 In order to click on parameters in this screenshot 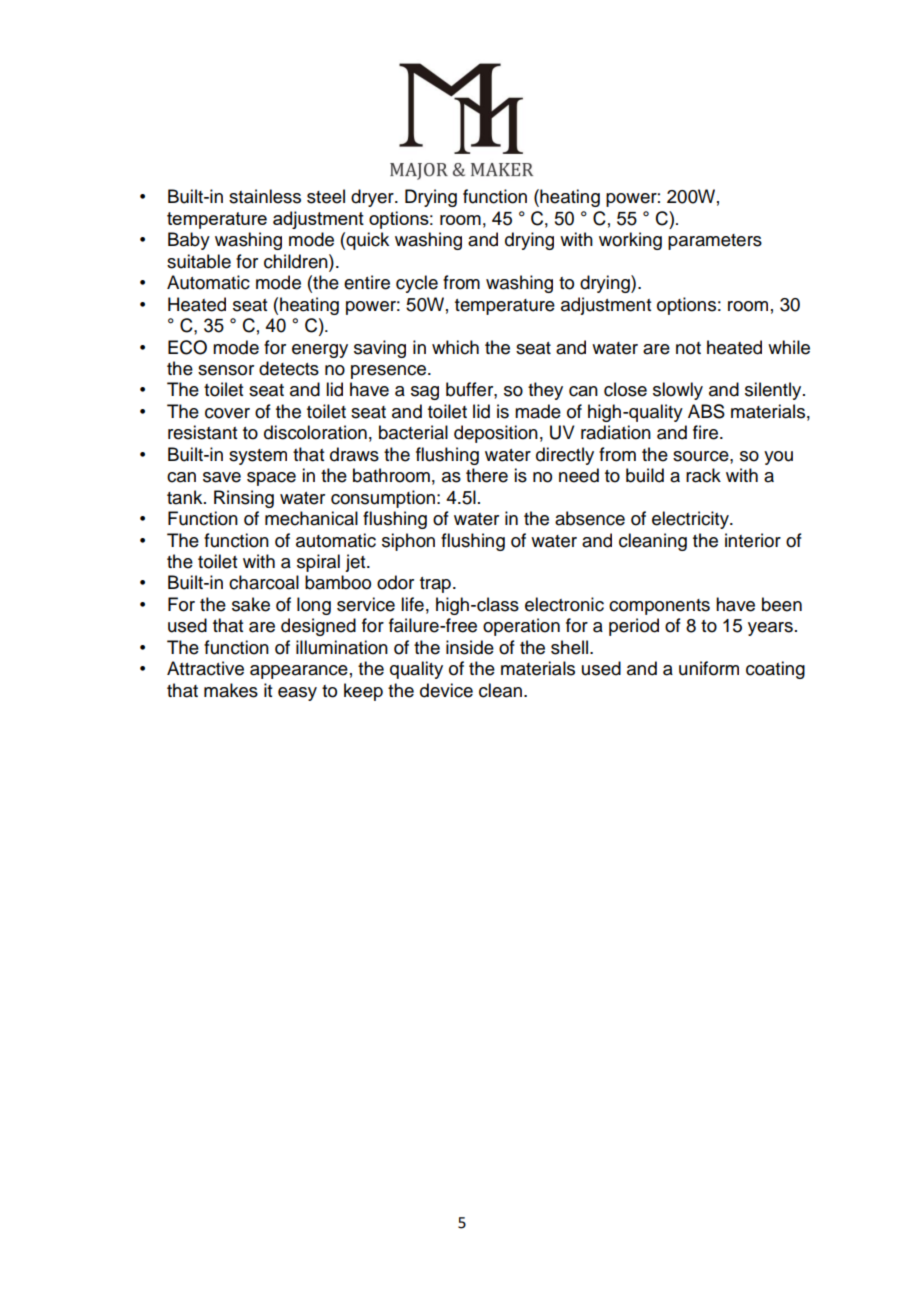, I will do `click(715, 242)`.
